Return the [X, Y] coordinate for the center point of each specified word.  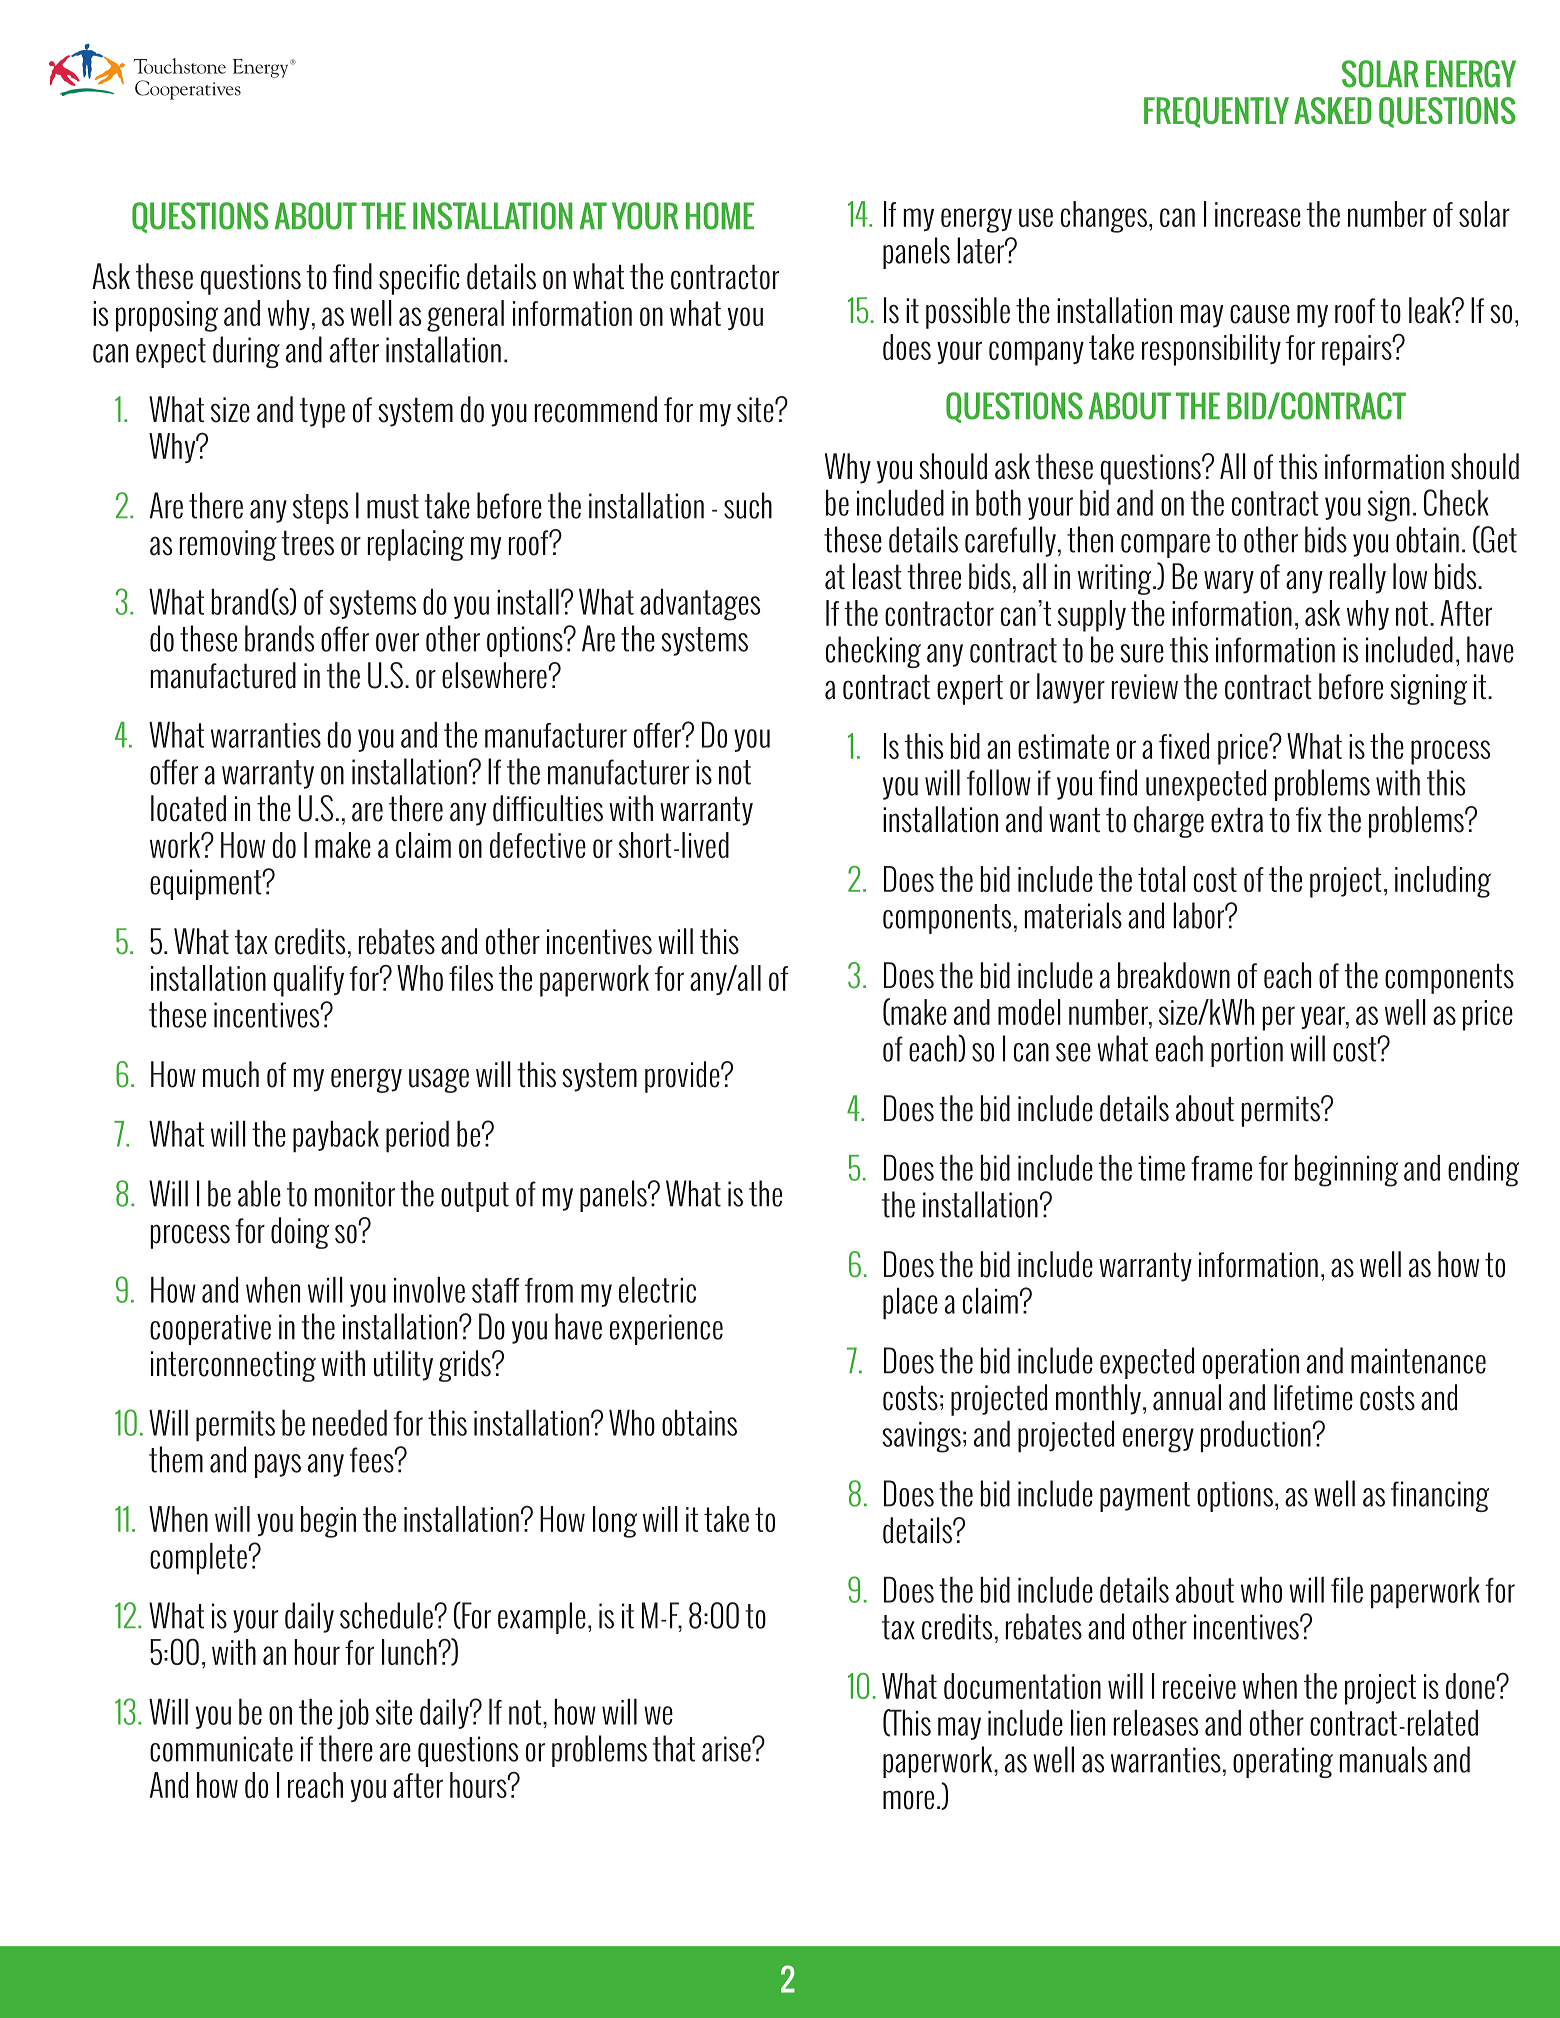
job [353, 1714]
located [188, 808]
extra [1237, 820]
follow [999, 782]
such [748, 505]
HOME [720, 216]
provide [683, 1077]
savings [921, 1437]
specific [419, 279]
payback [336, 1137]
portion [1247, 1051]
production [1256, 1437]
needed [350, 1423]
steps [320, 509]
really [1358, 578]
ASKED [1332, 110]
